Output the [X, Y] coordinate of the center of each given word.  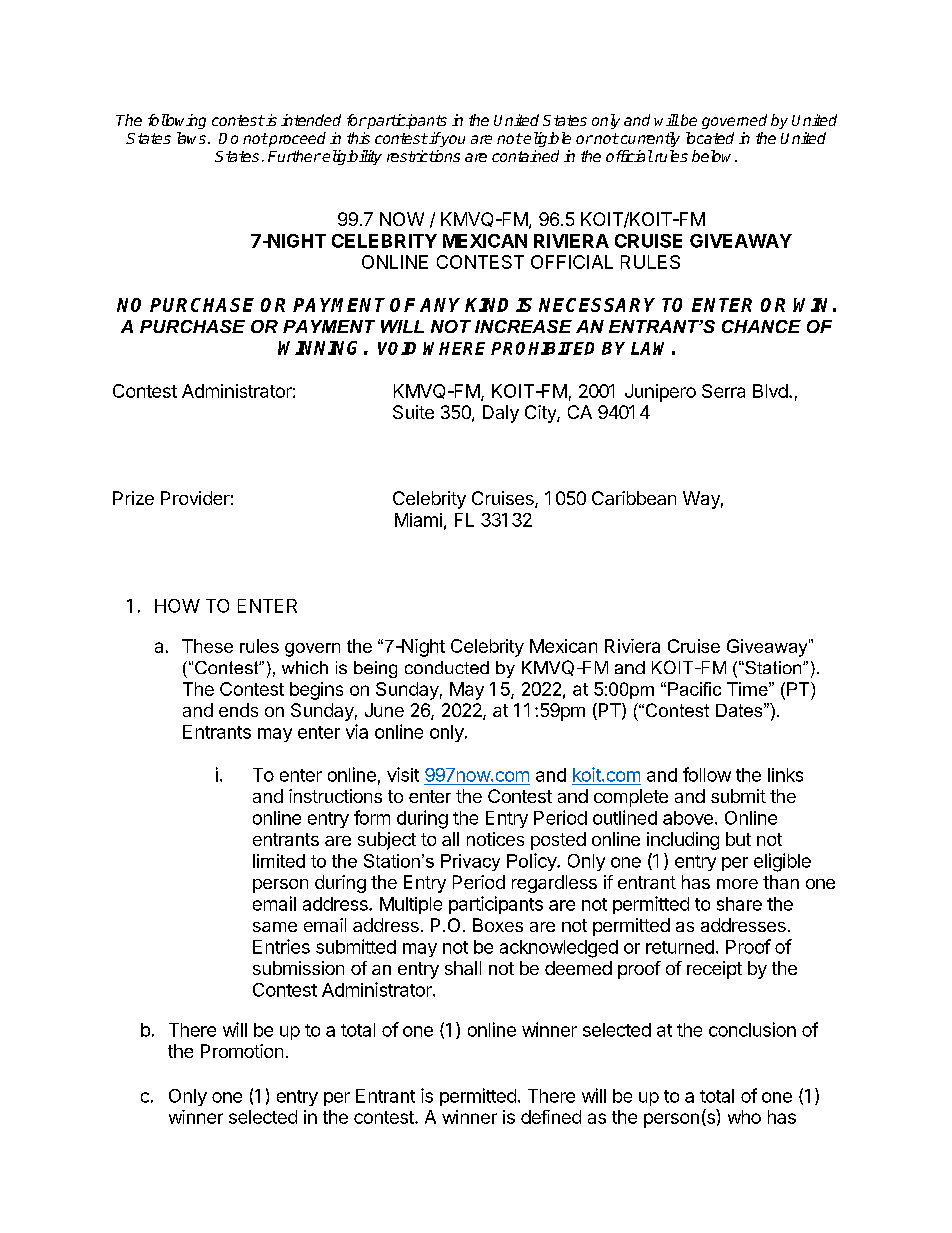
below [714, 156]
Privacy [470, 862]
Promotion [242, 1051]
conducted [447, 667]
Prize [133, 498]
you [452, 141]
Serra [723, 391]
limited [279, 861]
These [207, 646]
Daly [501, 414]
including [683, 841]
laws [191, 138]
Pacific [694, 689]
